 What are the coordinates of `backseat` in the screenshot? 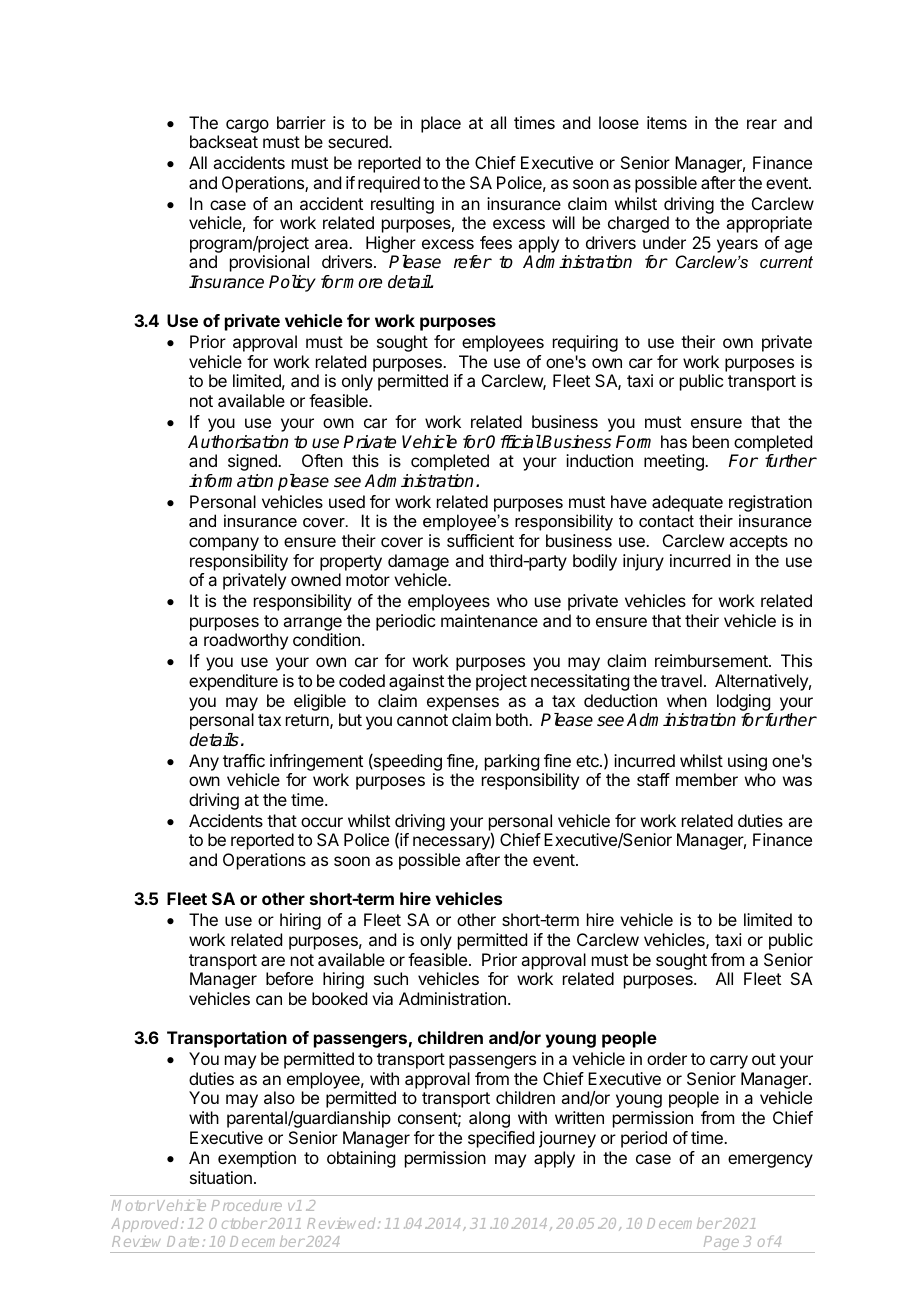 It's located at (224, 141).
